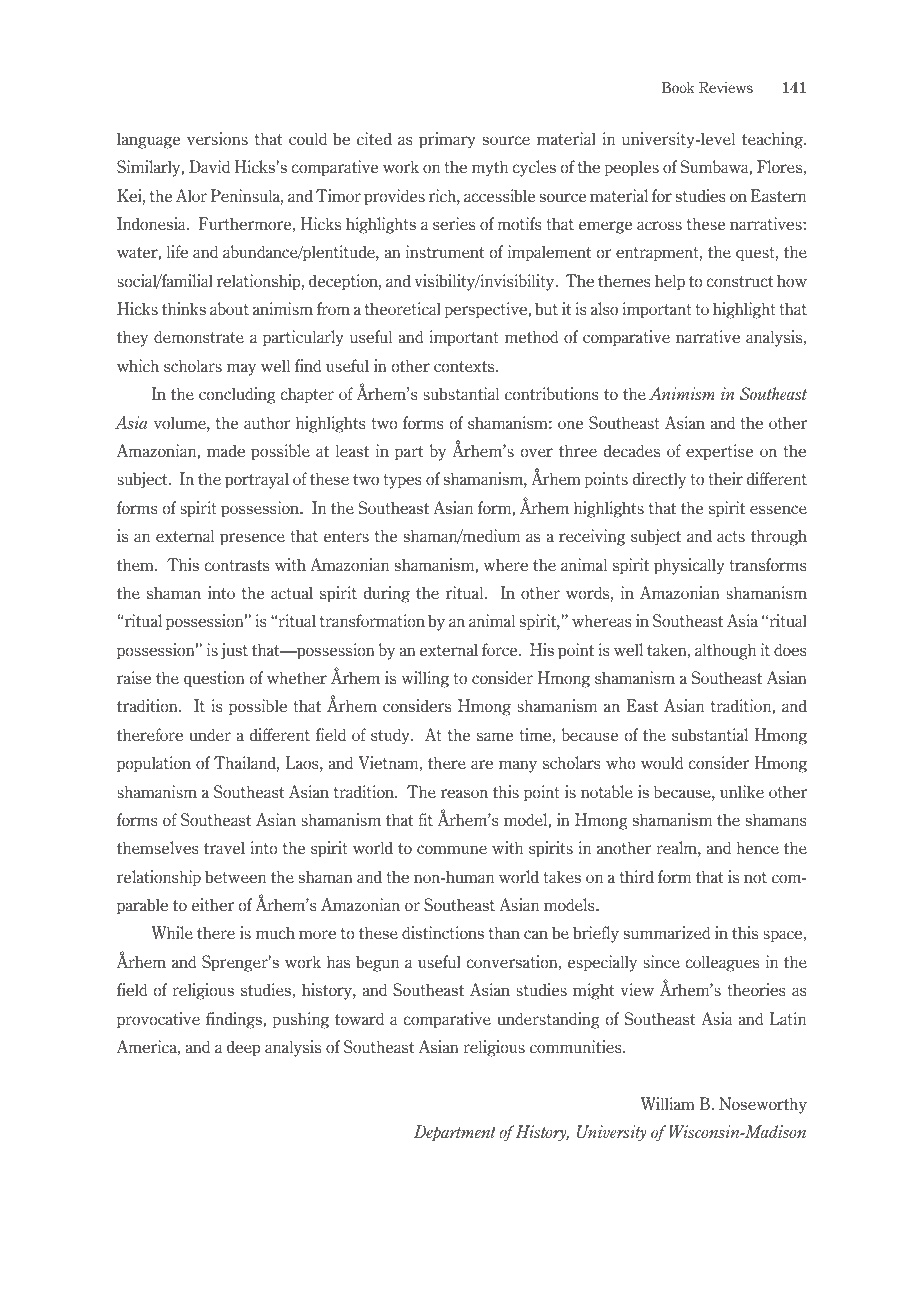 This screenshot has width=924, height=1305. I want to click on William, so click(668, 1104).
